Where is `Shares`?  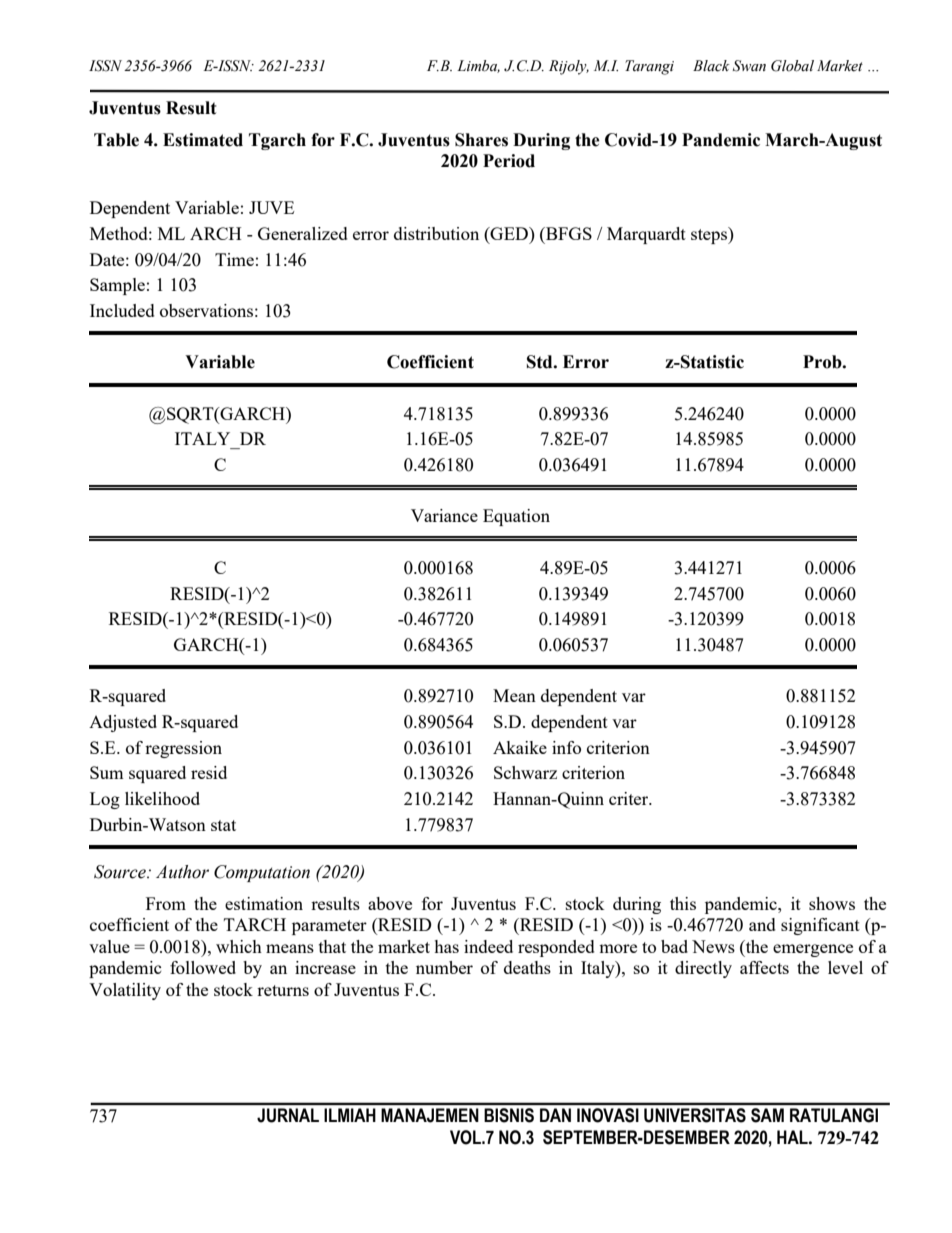
Shares is located at coordinates (481, 140).
